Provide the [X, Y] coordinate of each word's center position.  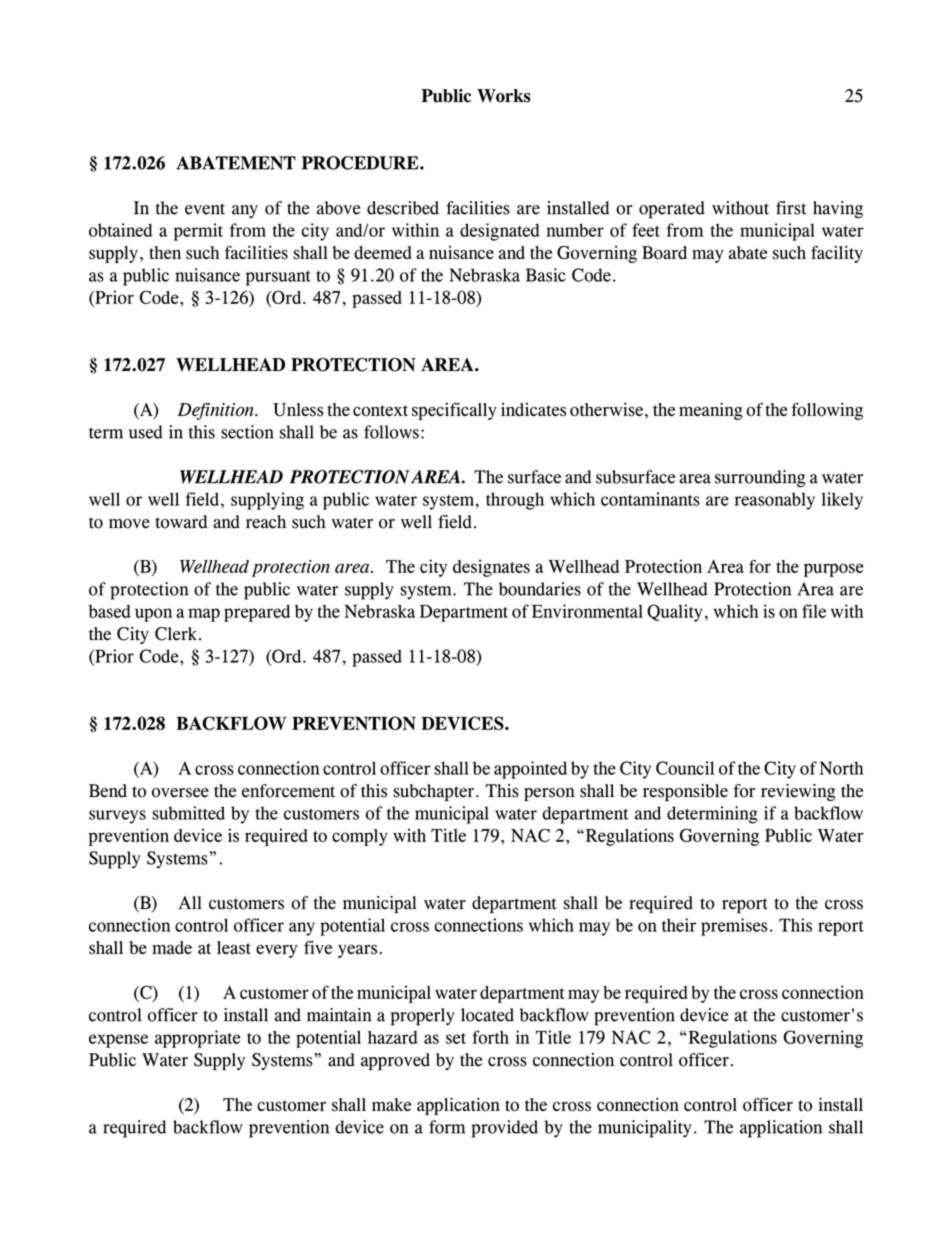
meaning [711, 411]
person [549, 794]
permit [198, 232]
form [447, 1127]
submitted [188, 813]
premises [734, 927]
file [814, 611]
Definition [216, 411]
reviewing [798, 792]
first [791, 208]
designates [491, 568]
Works [504, 96]
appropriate [197, 1039]
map [204, 615]
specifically [454, 411]
